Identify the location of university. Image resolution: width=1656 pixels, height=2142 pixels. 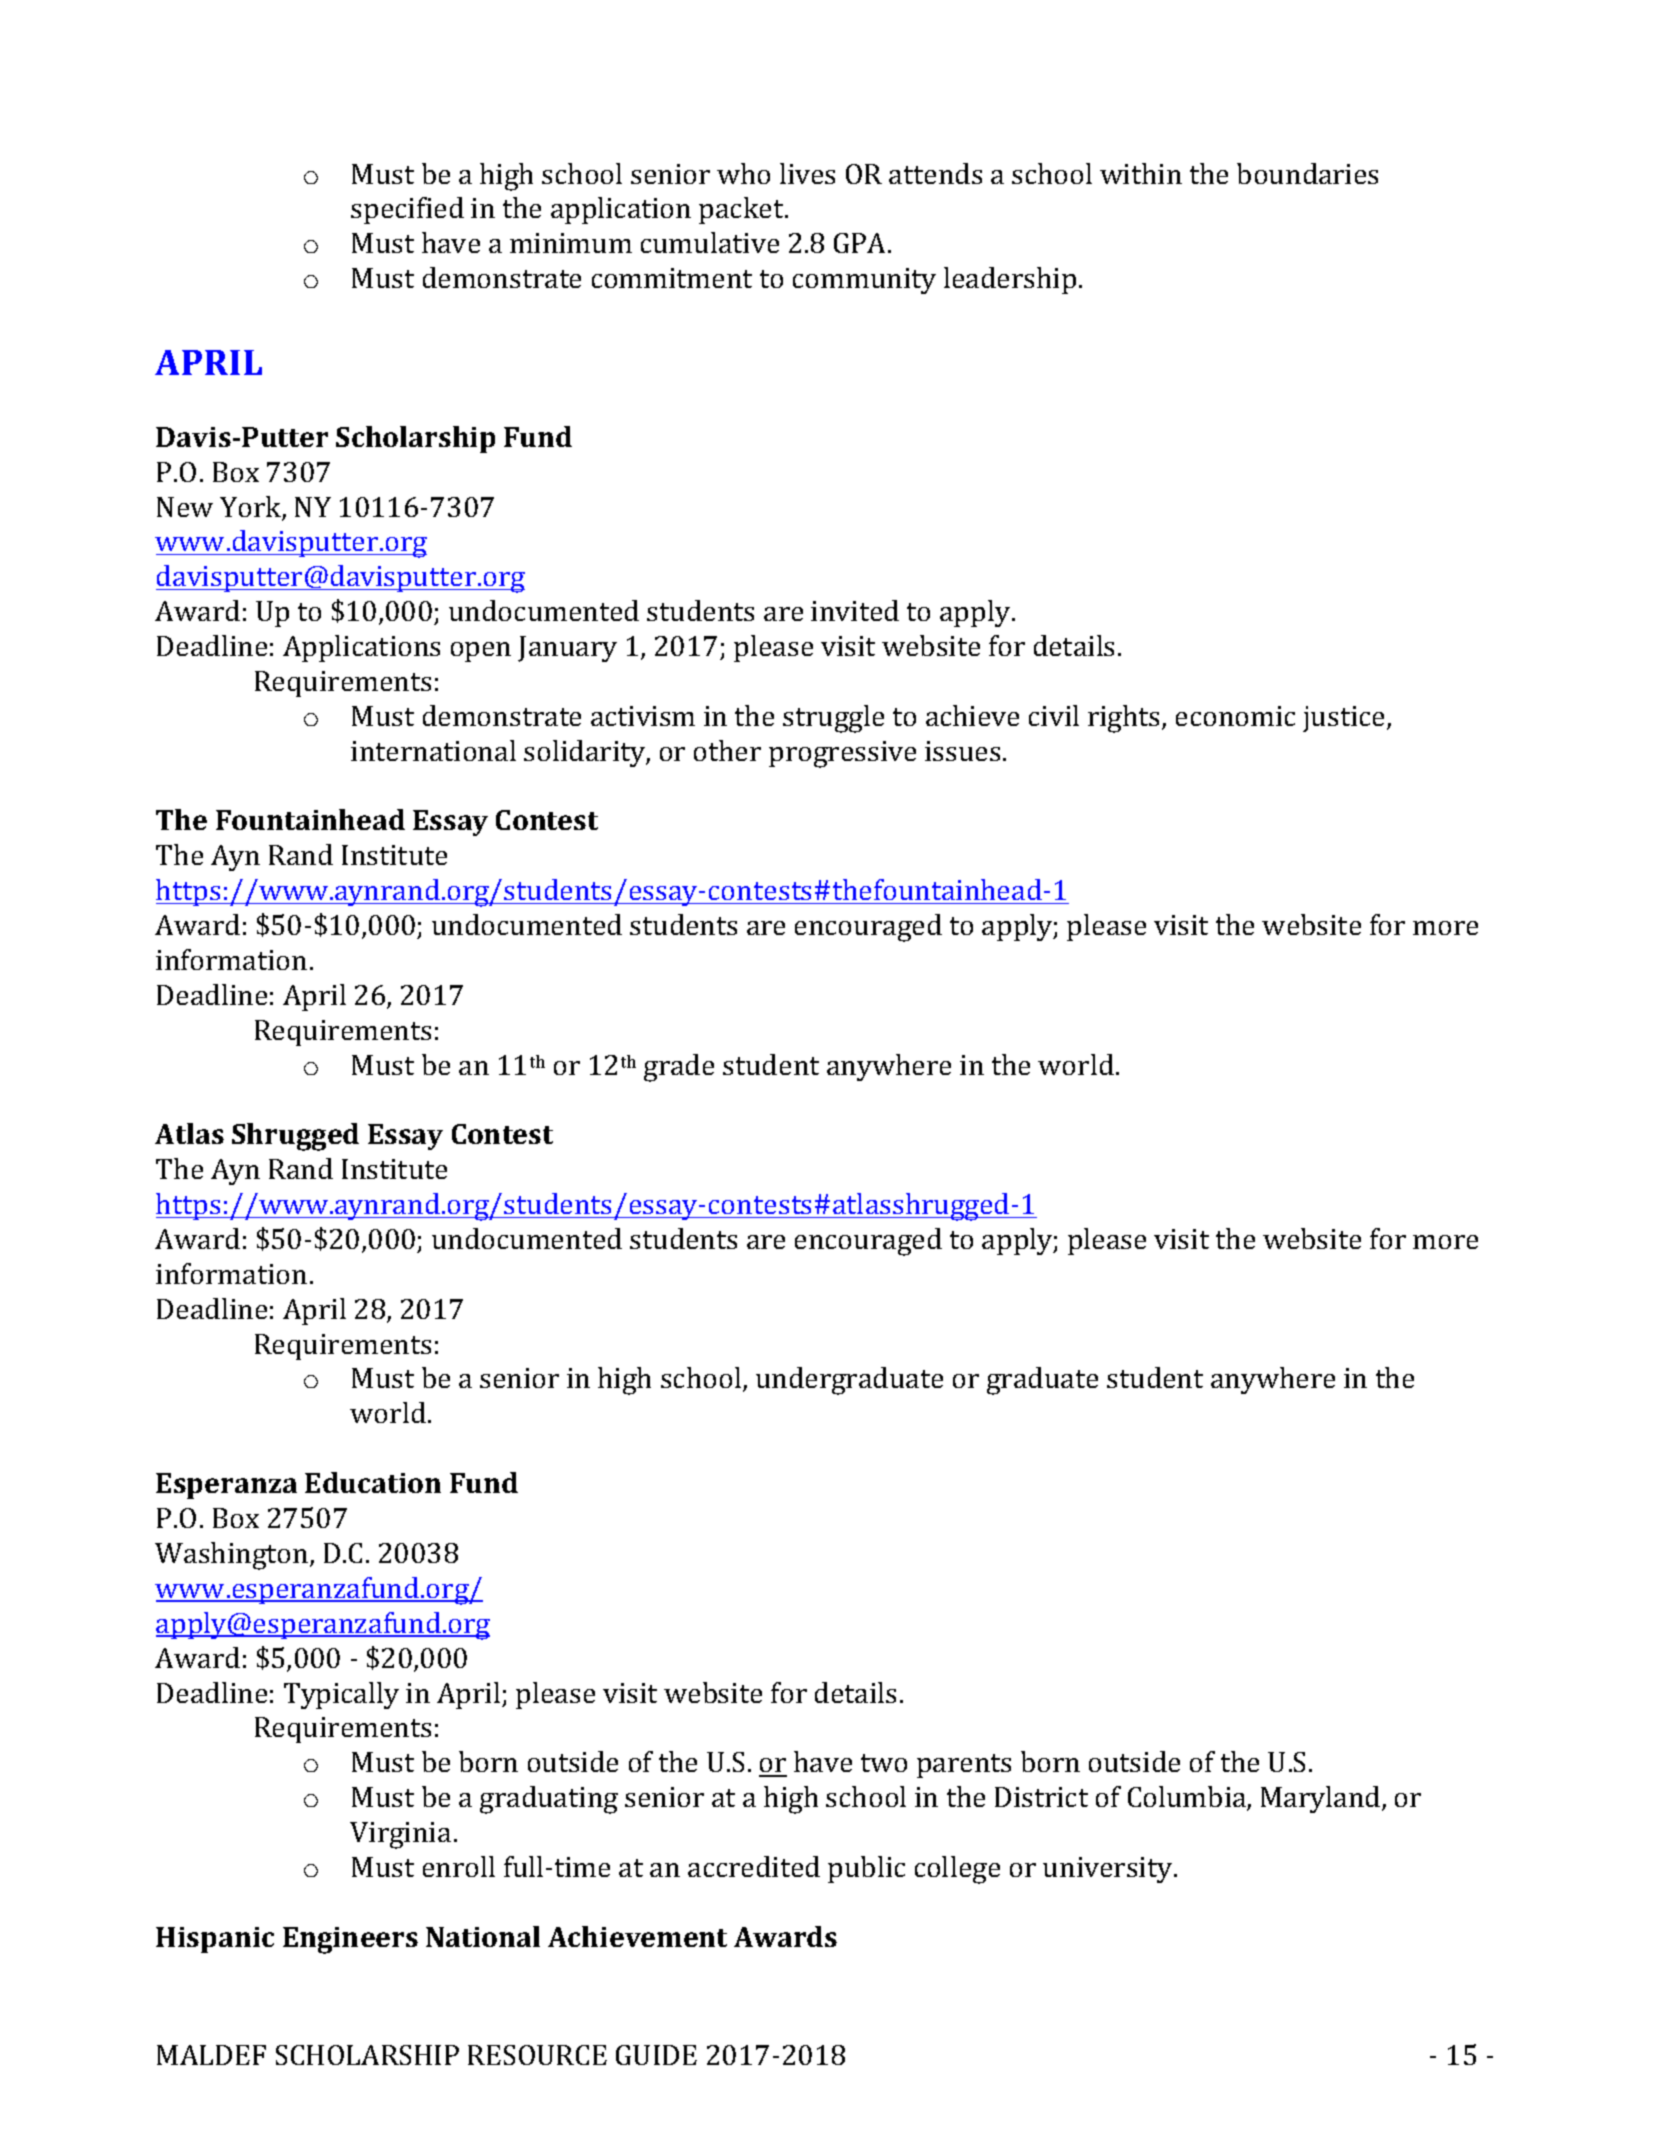
(1109, 1870).
